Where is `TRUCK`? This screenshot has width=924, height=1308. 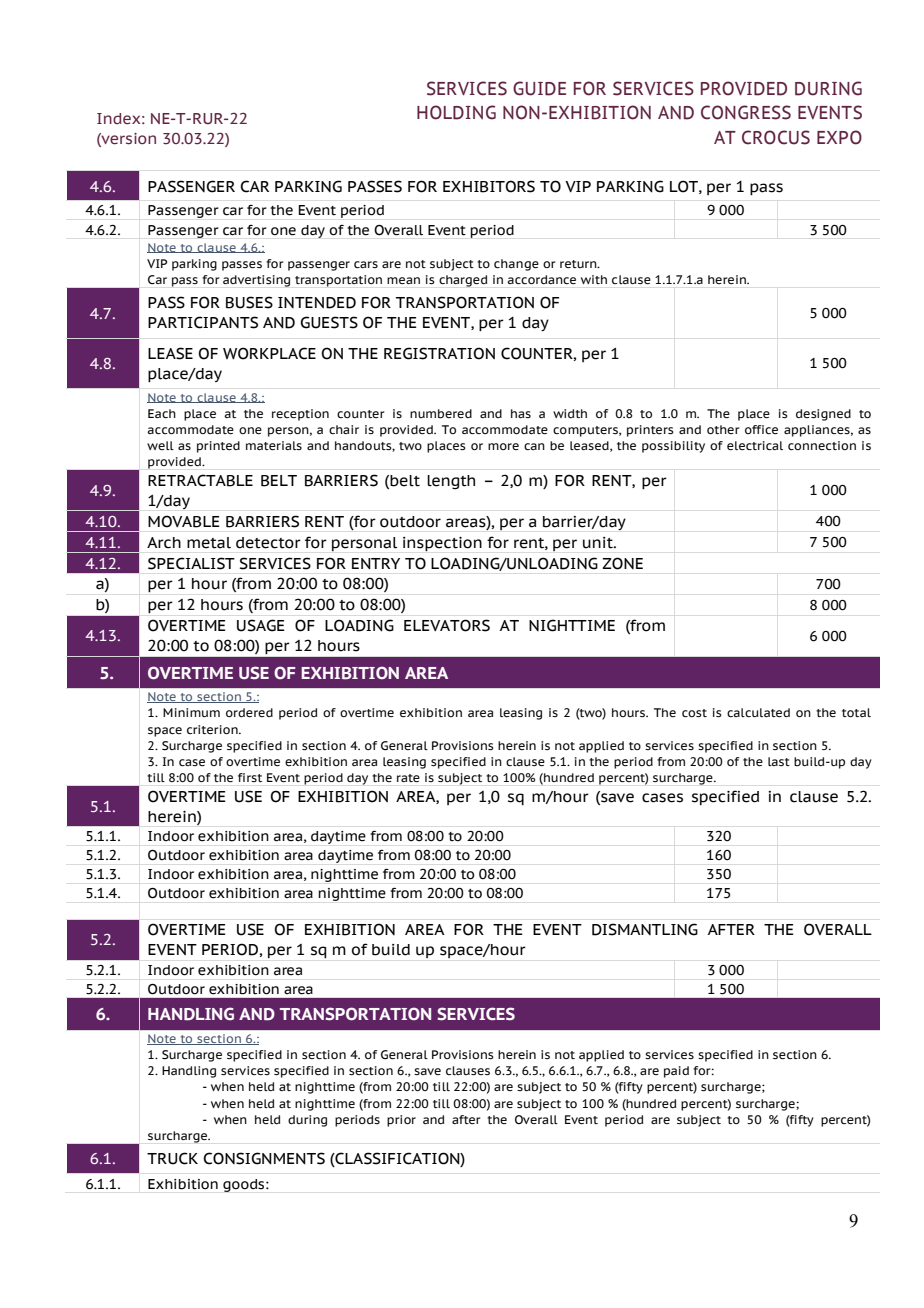 TRUCK is located at coordinates (172, 1158).
